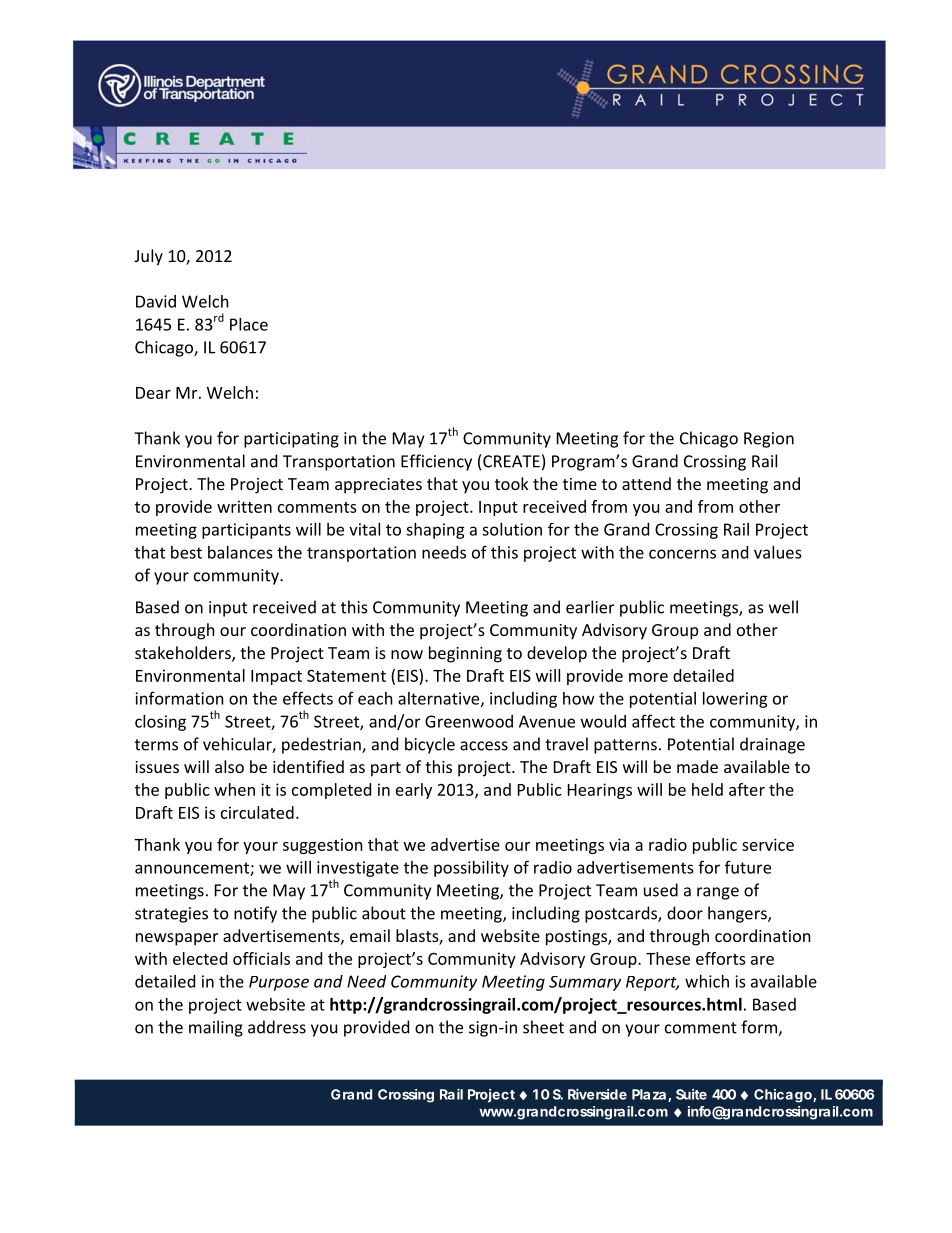 This screenshot has height=1233, width=952. Describe the element at coordinates (436, 462) in the screenshot. I see `Efficiency` at that location.
